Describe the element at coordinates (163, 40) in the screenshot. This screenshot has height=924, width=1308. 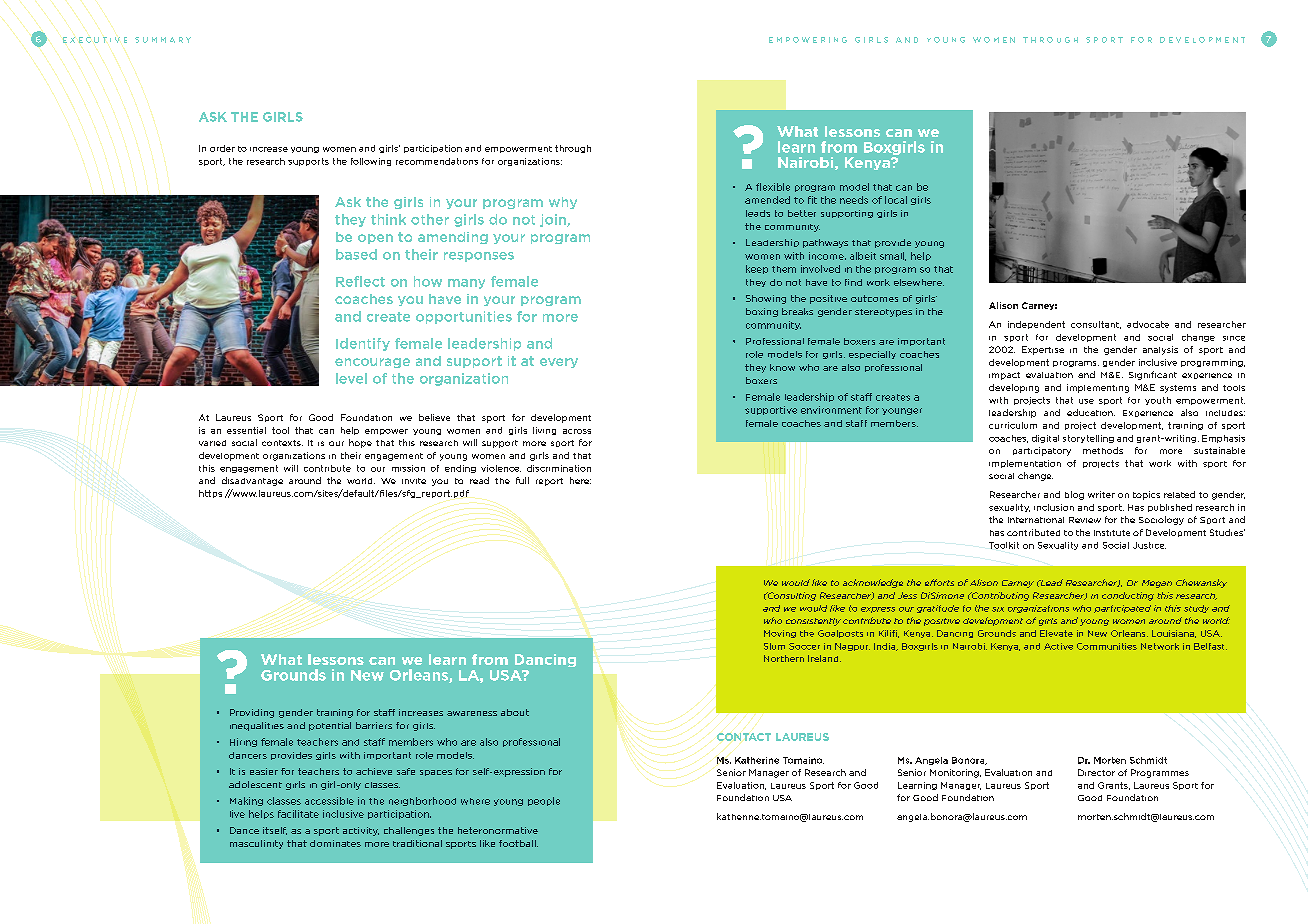
I see `SUMMARY` at that location.
